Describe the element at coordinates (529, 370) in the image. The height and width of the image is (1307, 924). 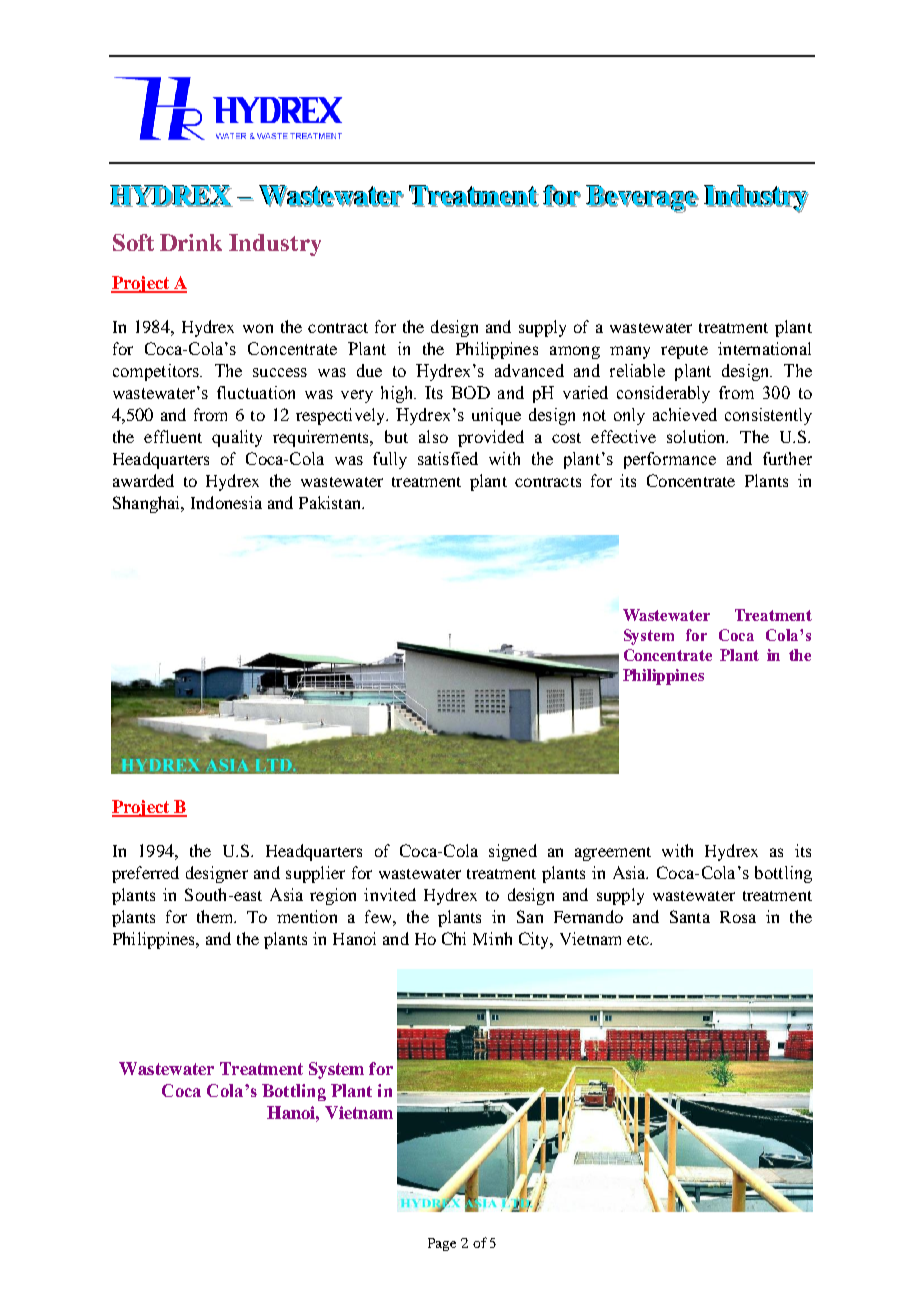
I see `advanced` at that location.
